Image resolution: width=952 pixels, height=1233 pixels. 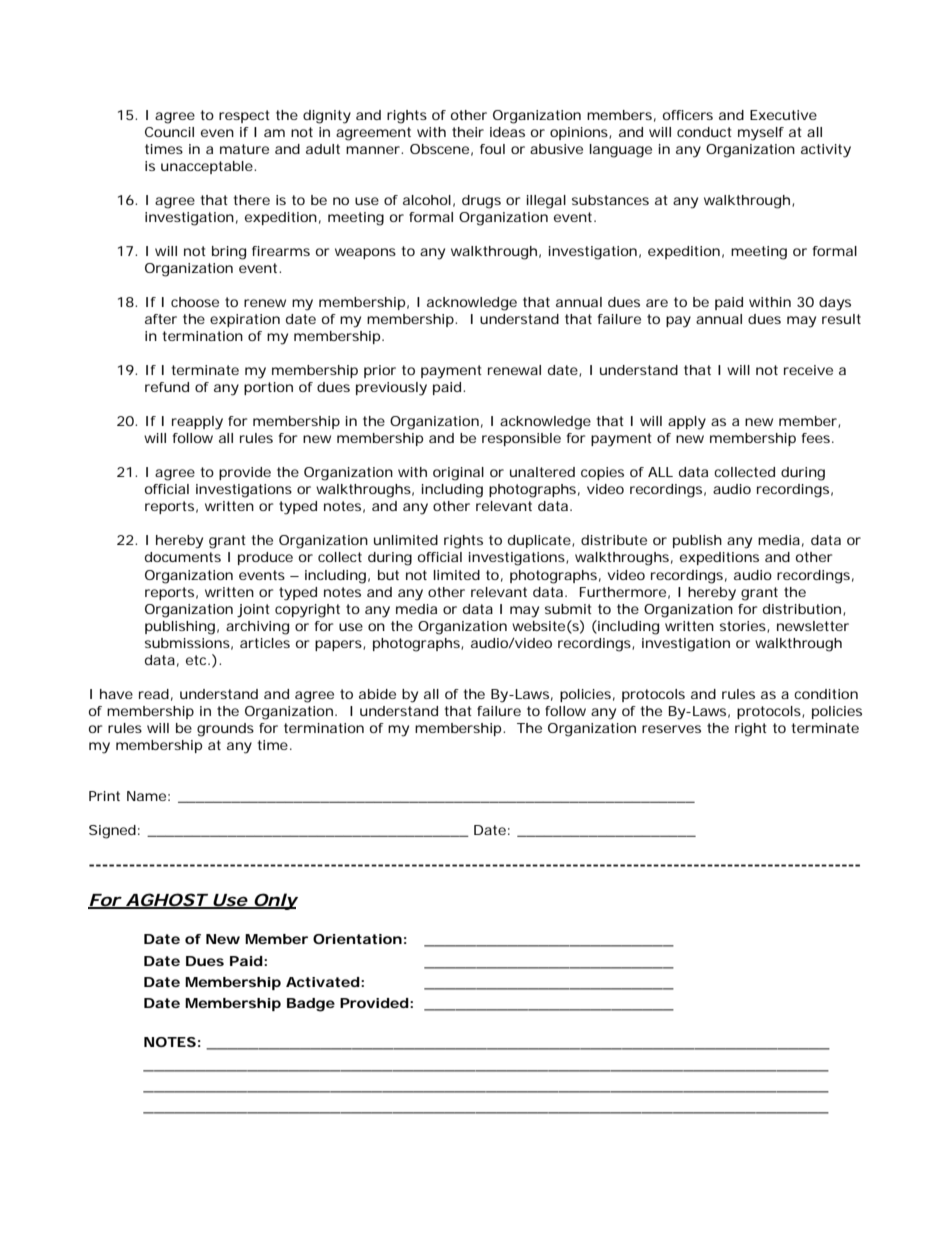 What do you see at coordinates (468, 132) in the screenshot?
I see `their` at bounding box center [468, 132].
